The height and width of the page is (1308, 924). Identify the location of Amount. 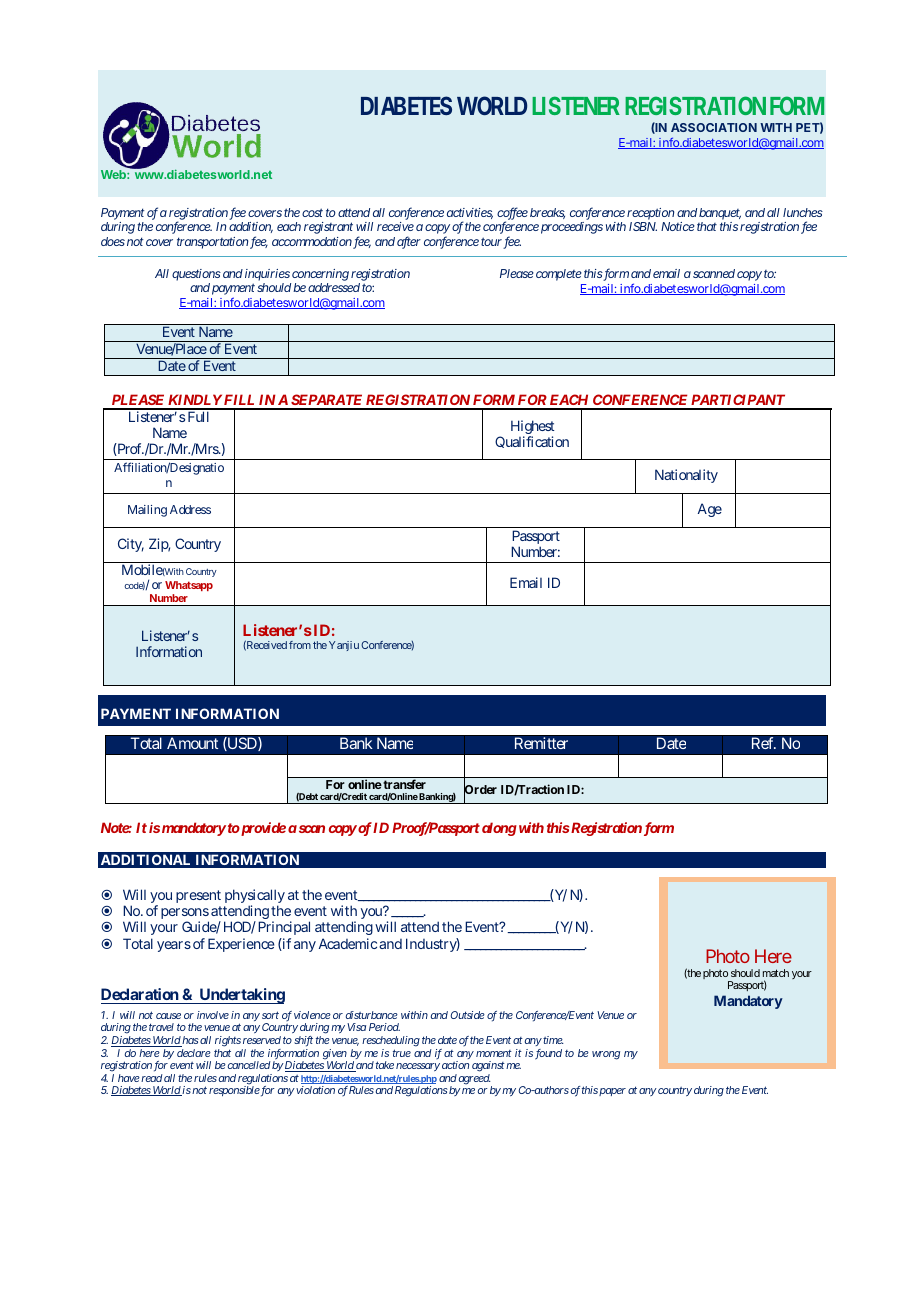
(192, 743).
